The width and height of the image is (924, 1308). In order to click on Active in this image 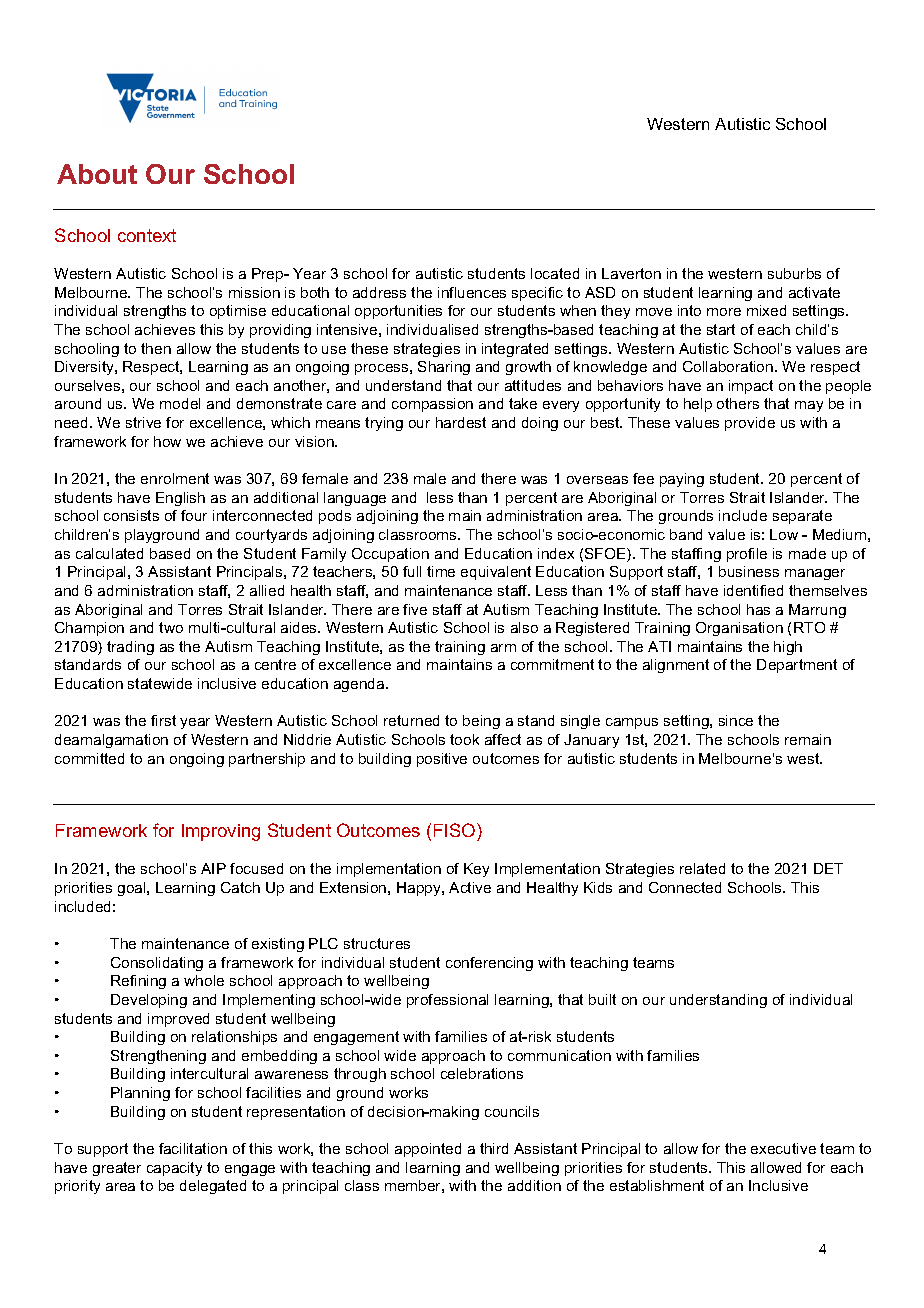, I will do `click(470, 887)`.
